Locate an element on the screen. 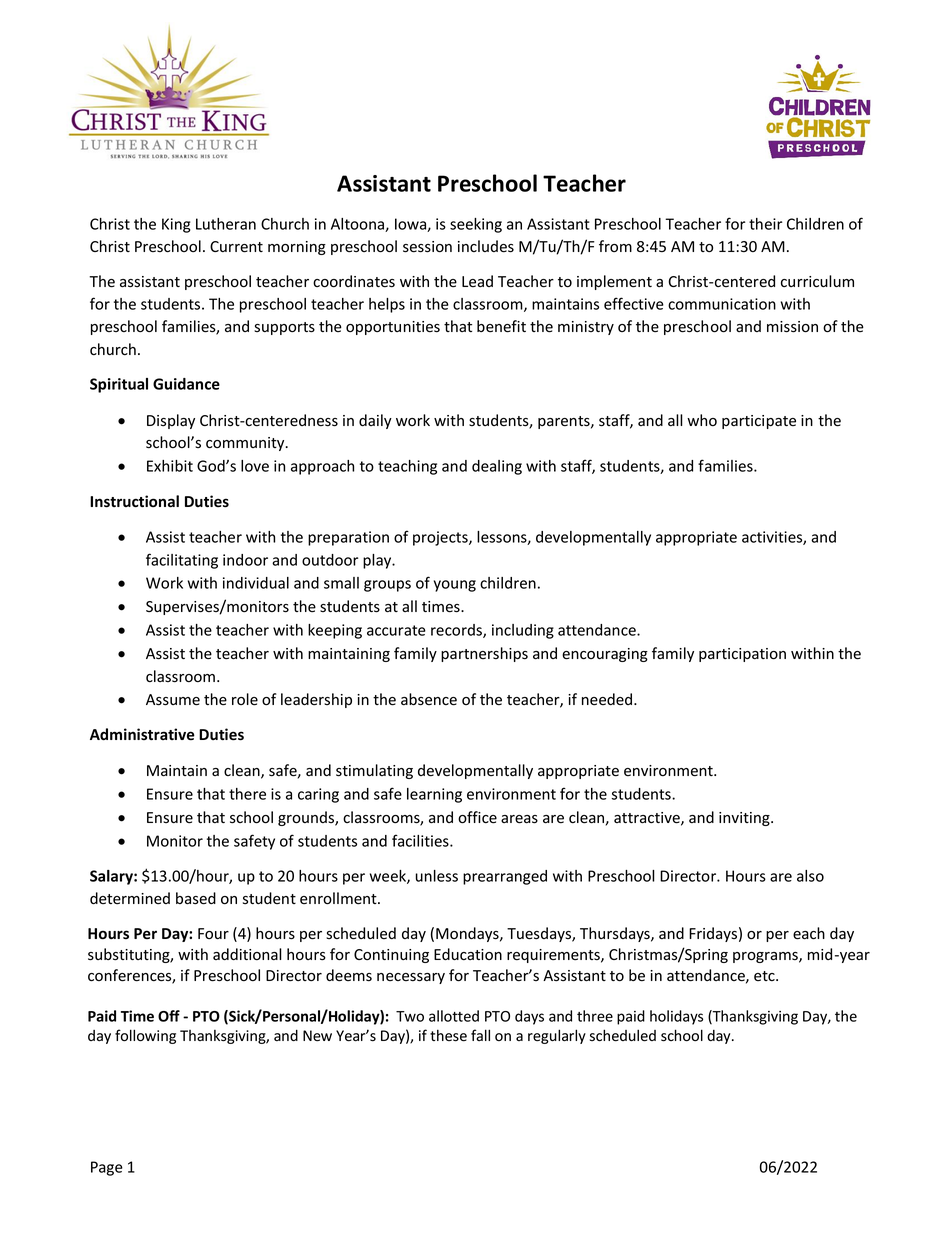  participation is located at coordinates (742, 655).
